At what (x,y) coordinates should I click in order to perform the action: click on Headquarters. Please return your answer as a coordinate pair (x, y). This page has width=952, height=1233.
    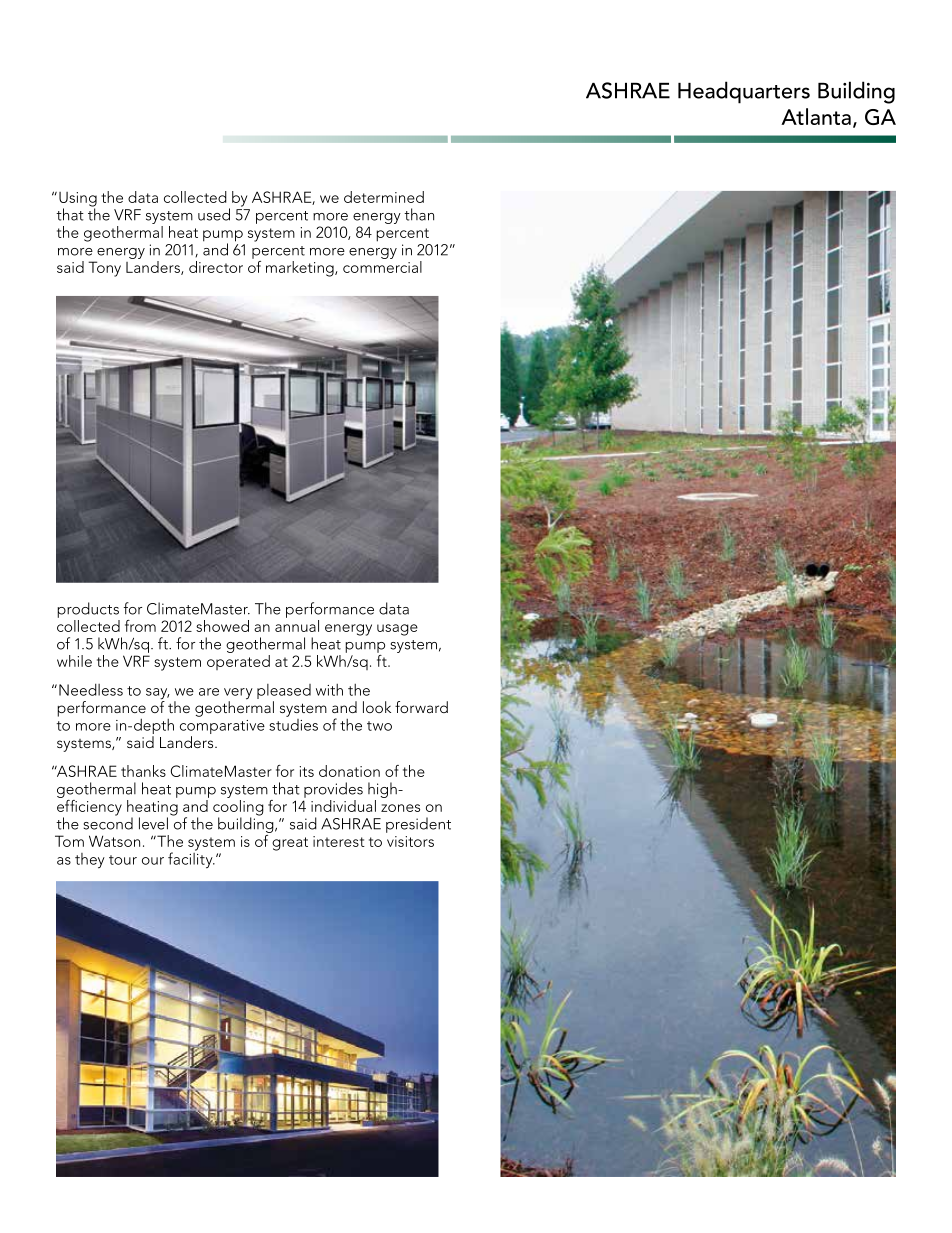
    Looking at the image, I should click on (744, 92).
